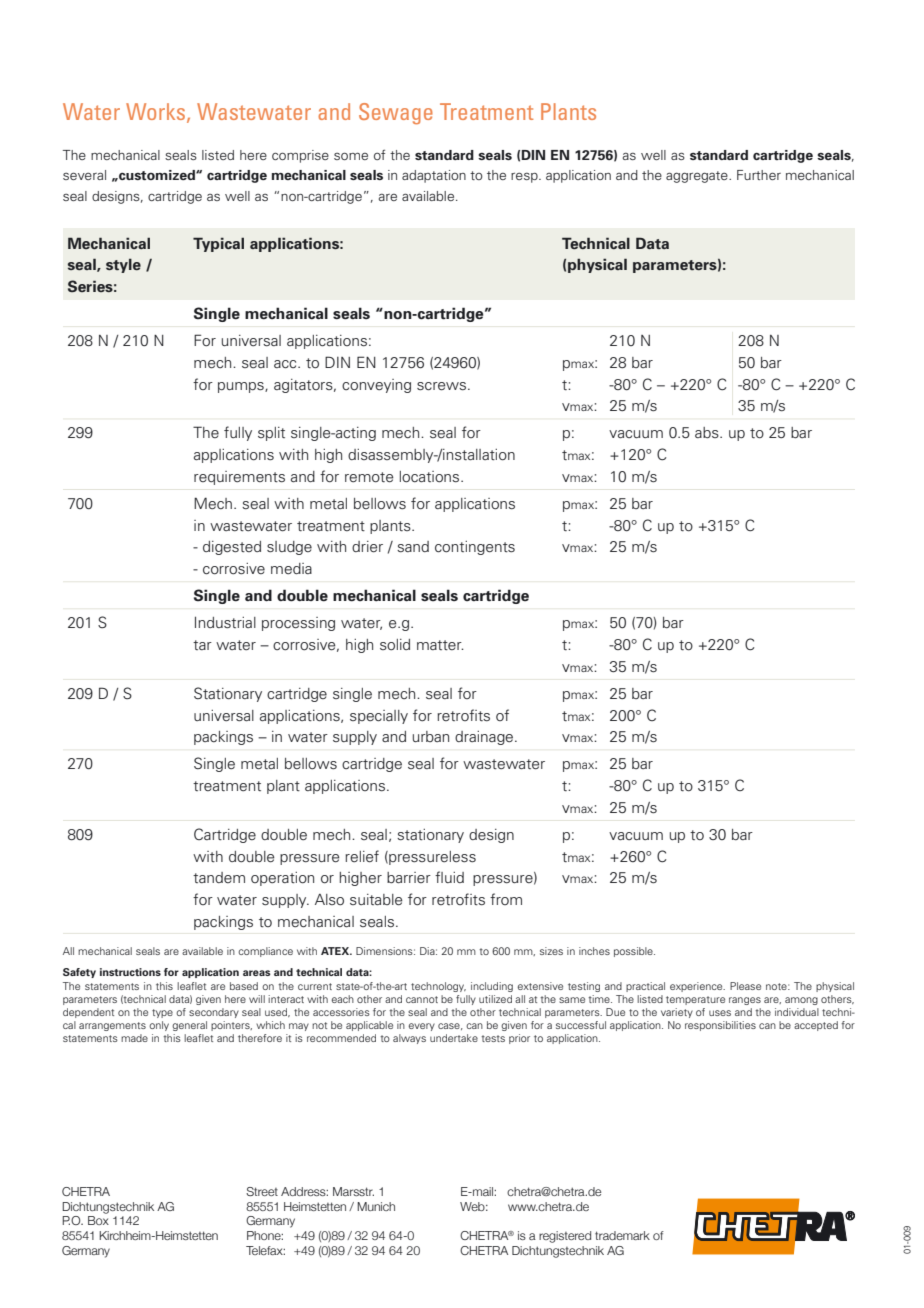  I want to click on urban, so click(431, 736).
